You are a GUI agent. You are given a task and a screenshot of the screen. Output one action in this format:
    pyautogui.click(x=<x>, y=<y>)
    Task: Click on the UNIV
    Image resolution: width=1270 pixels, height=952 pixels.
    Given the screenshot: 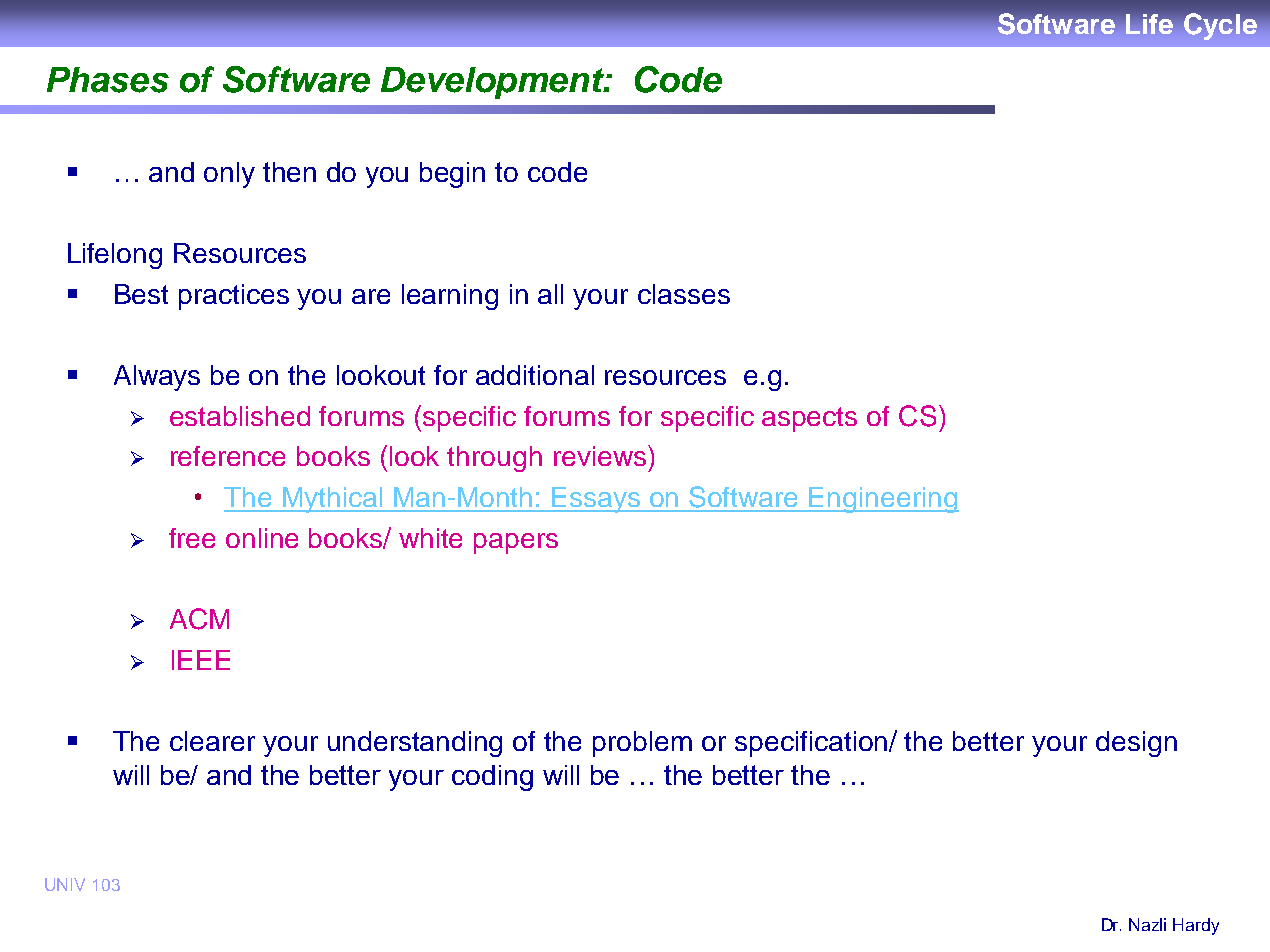 What is the action you would take?
    pyautogui.click(x=65, y=884)
